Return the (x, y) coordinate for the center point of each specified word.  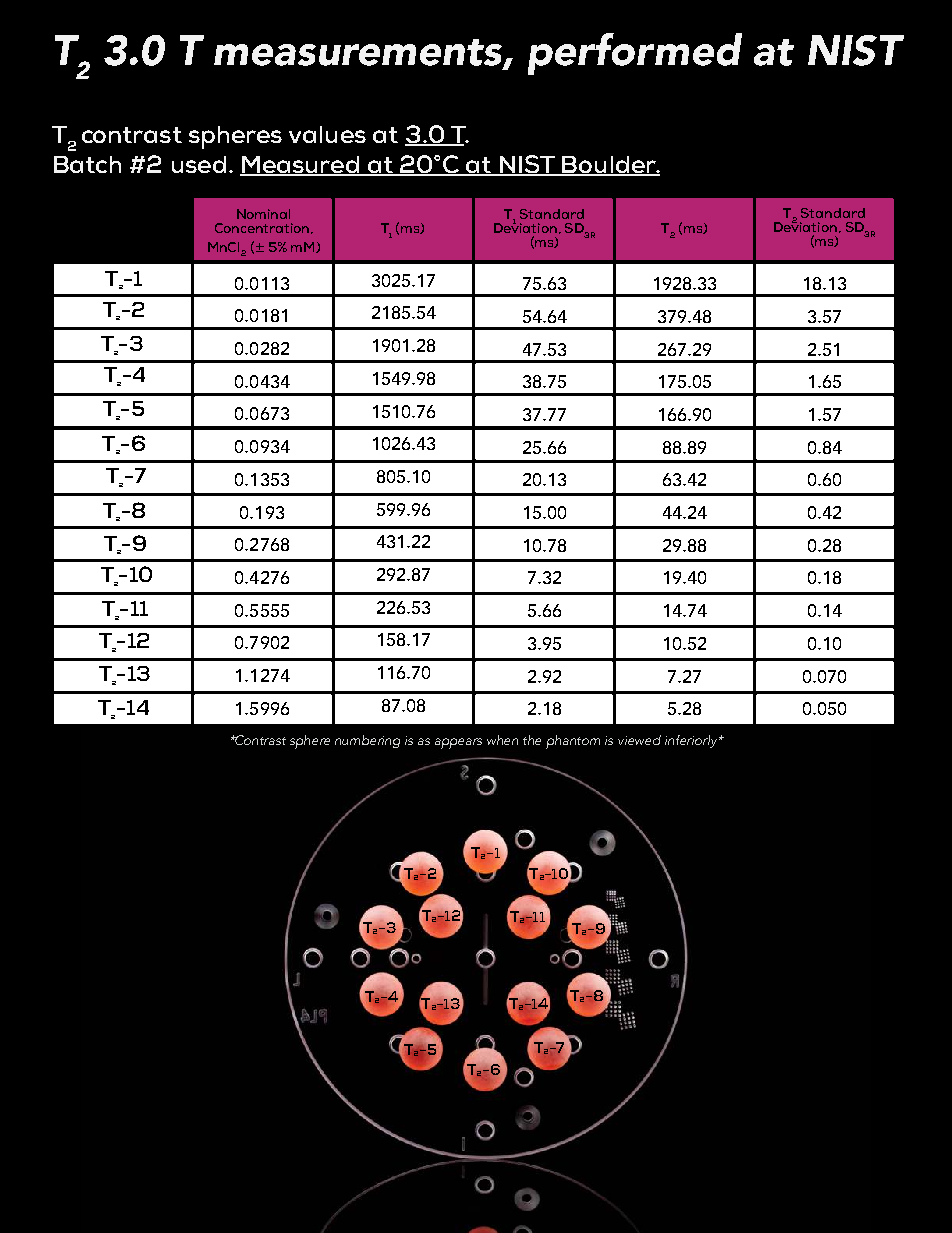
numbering (367, 741)
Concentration (263, 228)
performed (635, 54)
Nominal (263, 214)
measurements (359, 53)
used (199, 164)
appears (458, 743)
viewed (639, 740)
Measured (300, 165)
